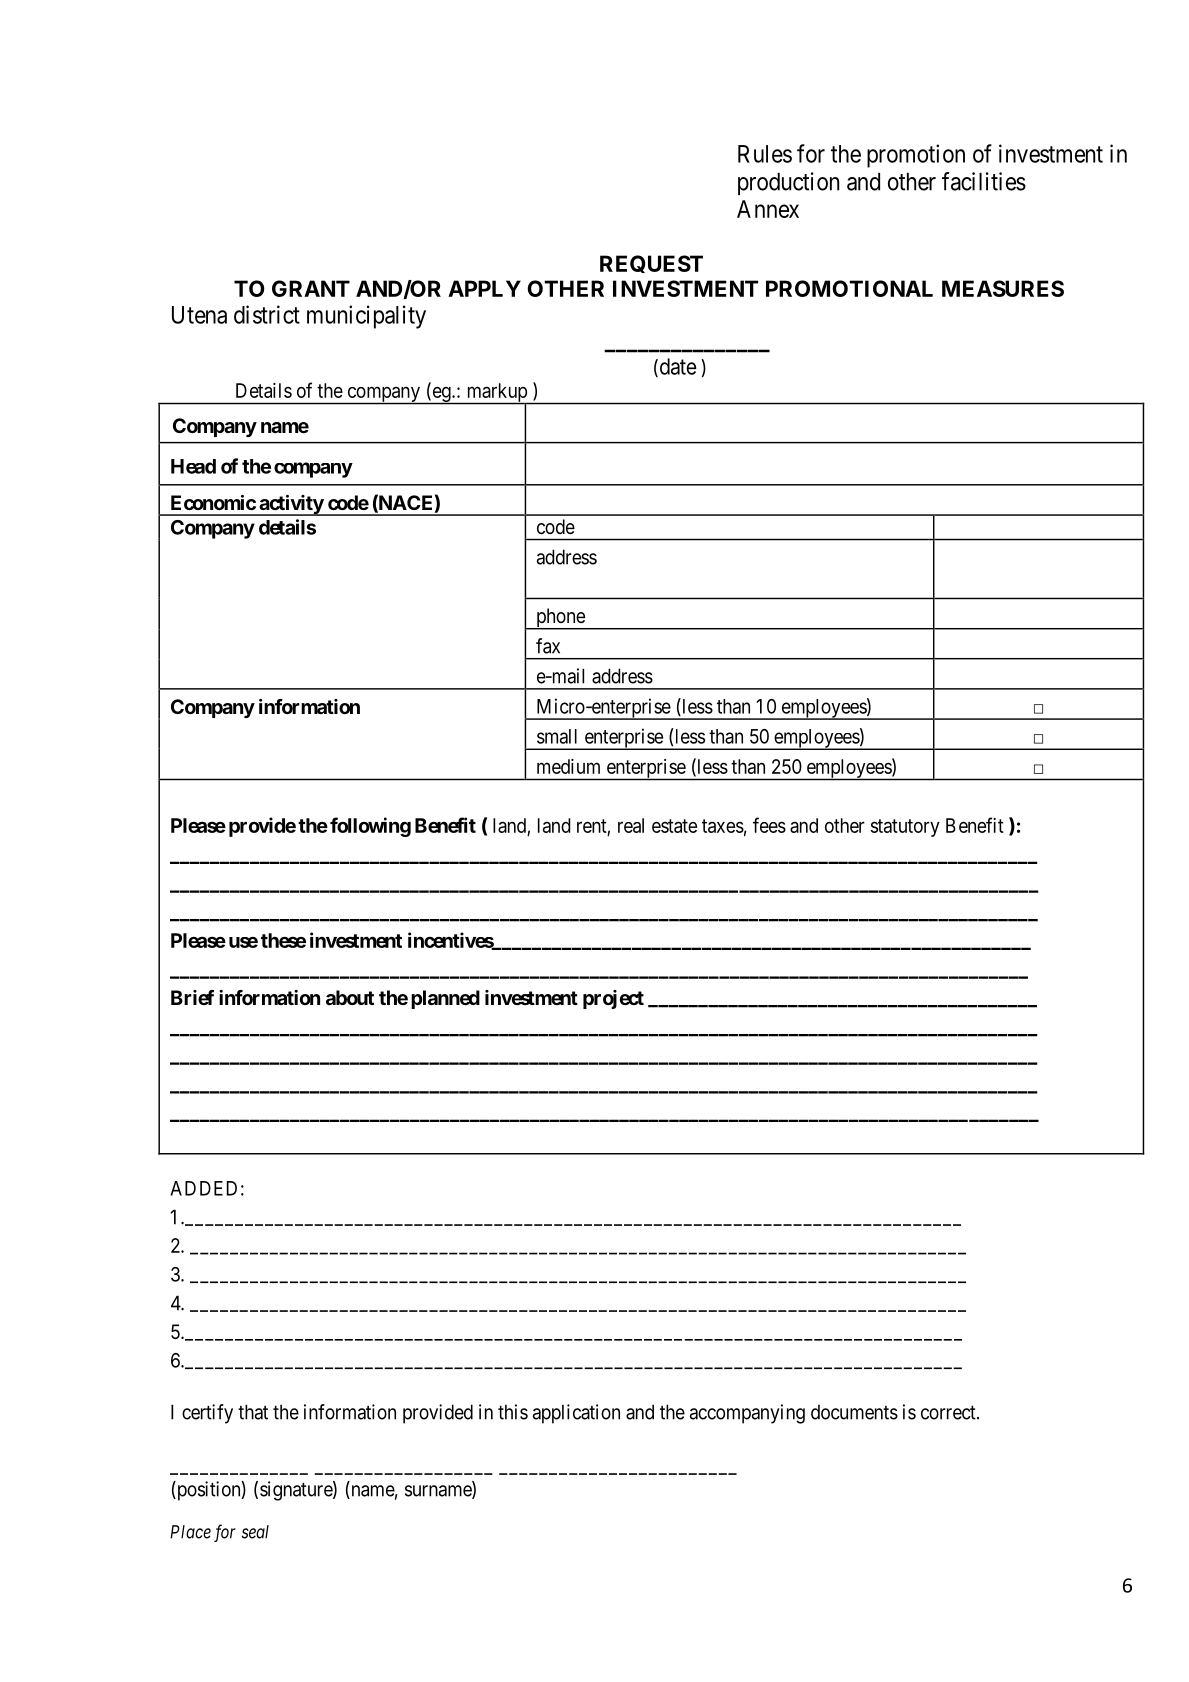  What do you see at coordinates (350, 997) in the document?
I see `about` at bounding box center [350, 997].
